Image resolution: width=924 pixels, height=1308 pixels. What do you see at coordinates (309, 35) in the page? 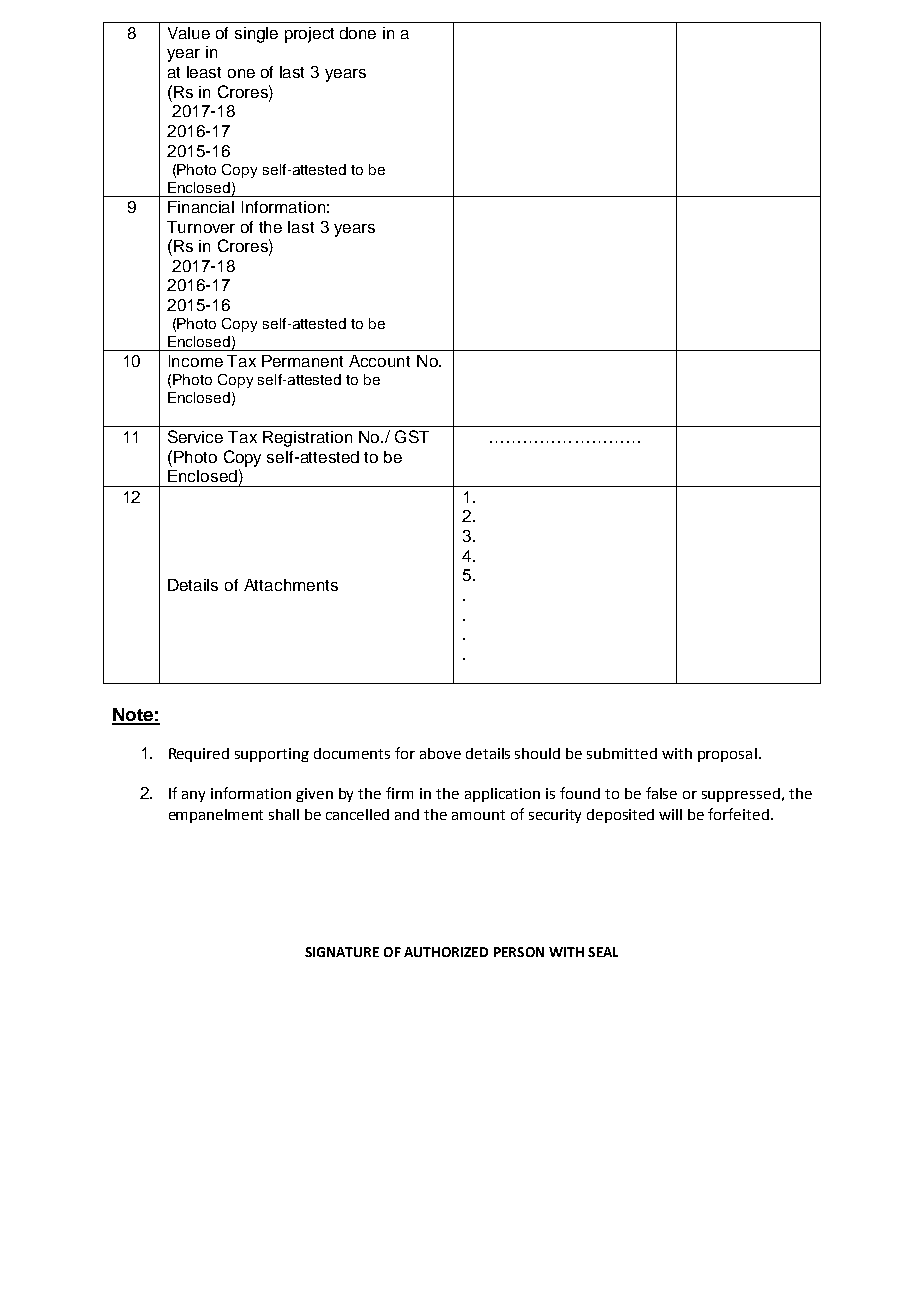
I see `project` at bounding box center [309, 35].
